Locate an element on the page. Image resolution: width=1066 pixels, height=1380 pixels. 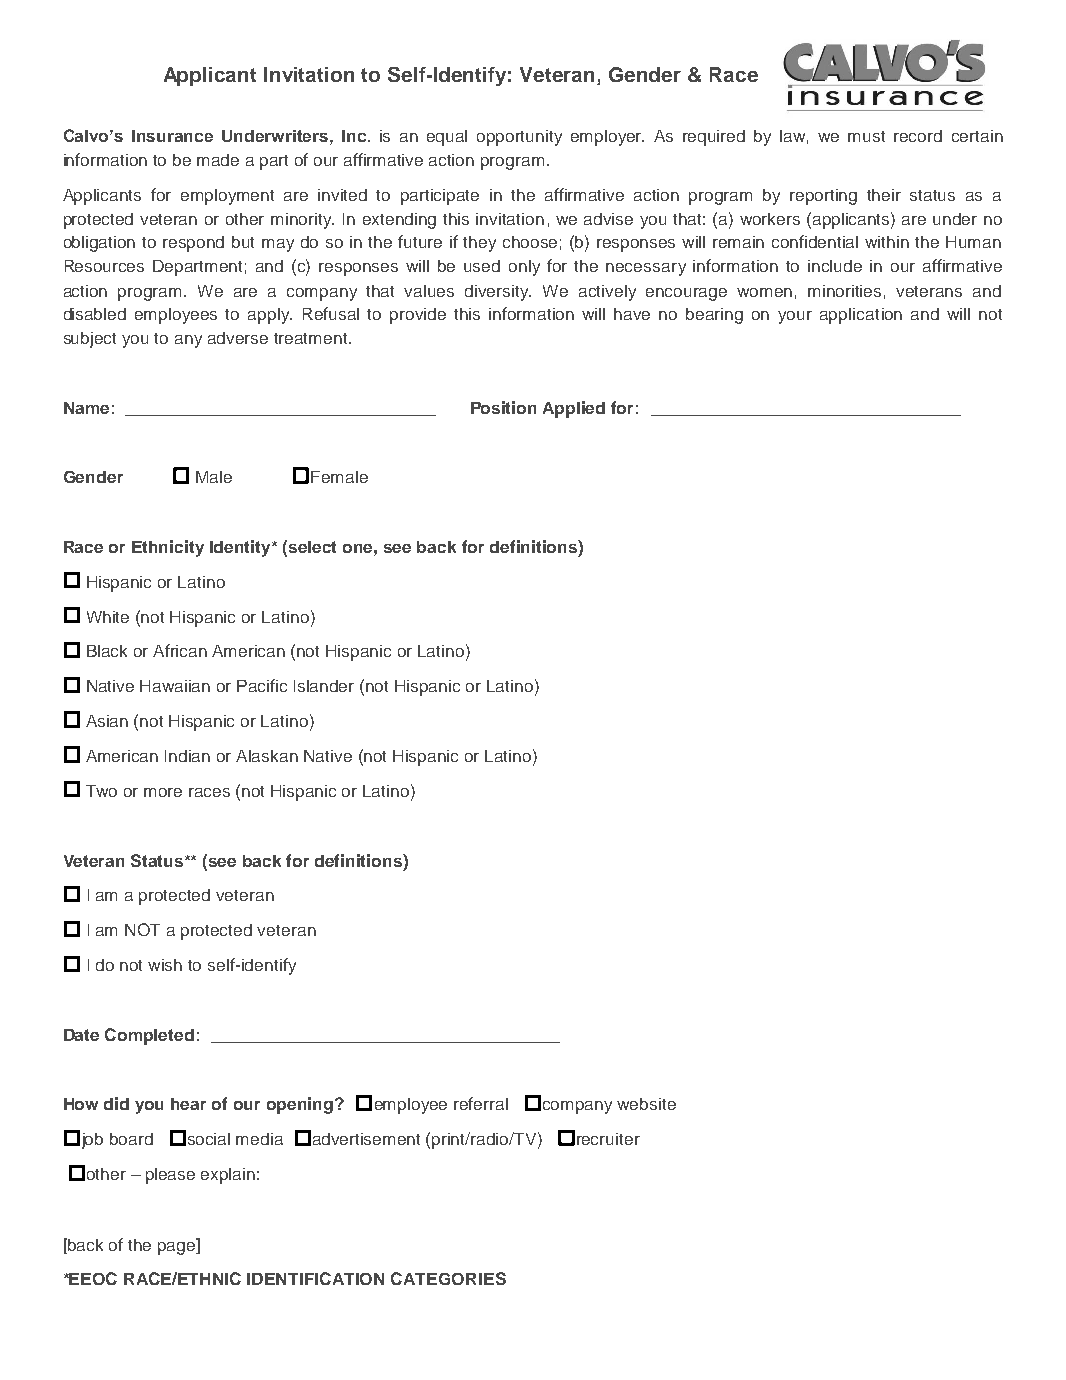
opportunity is located at coordinates (519, 138).
